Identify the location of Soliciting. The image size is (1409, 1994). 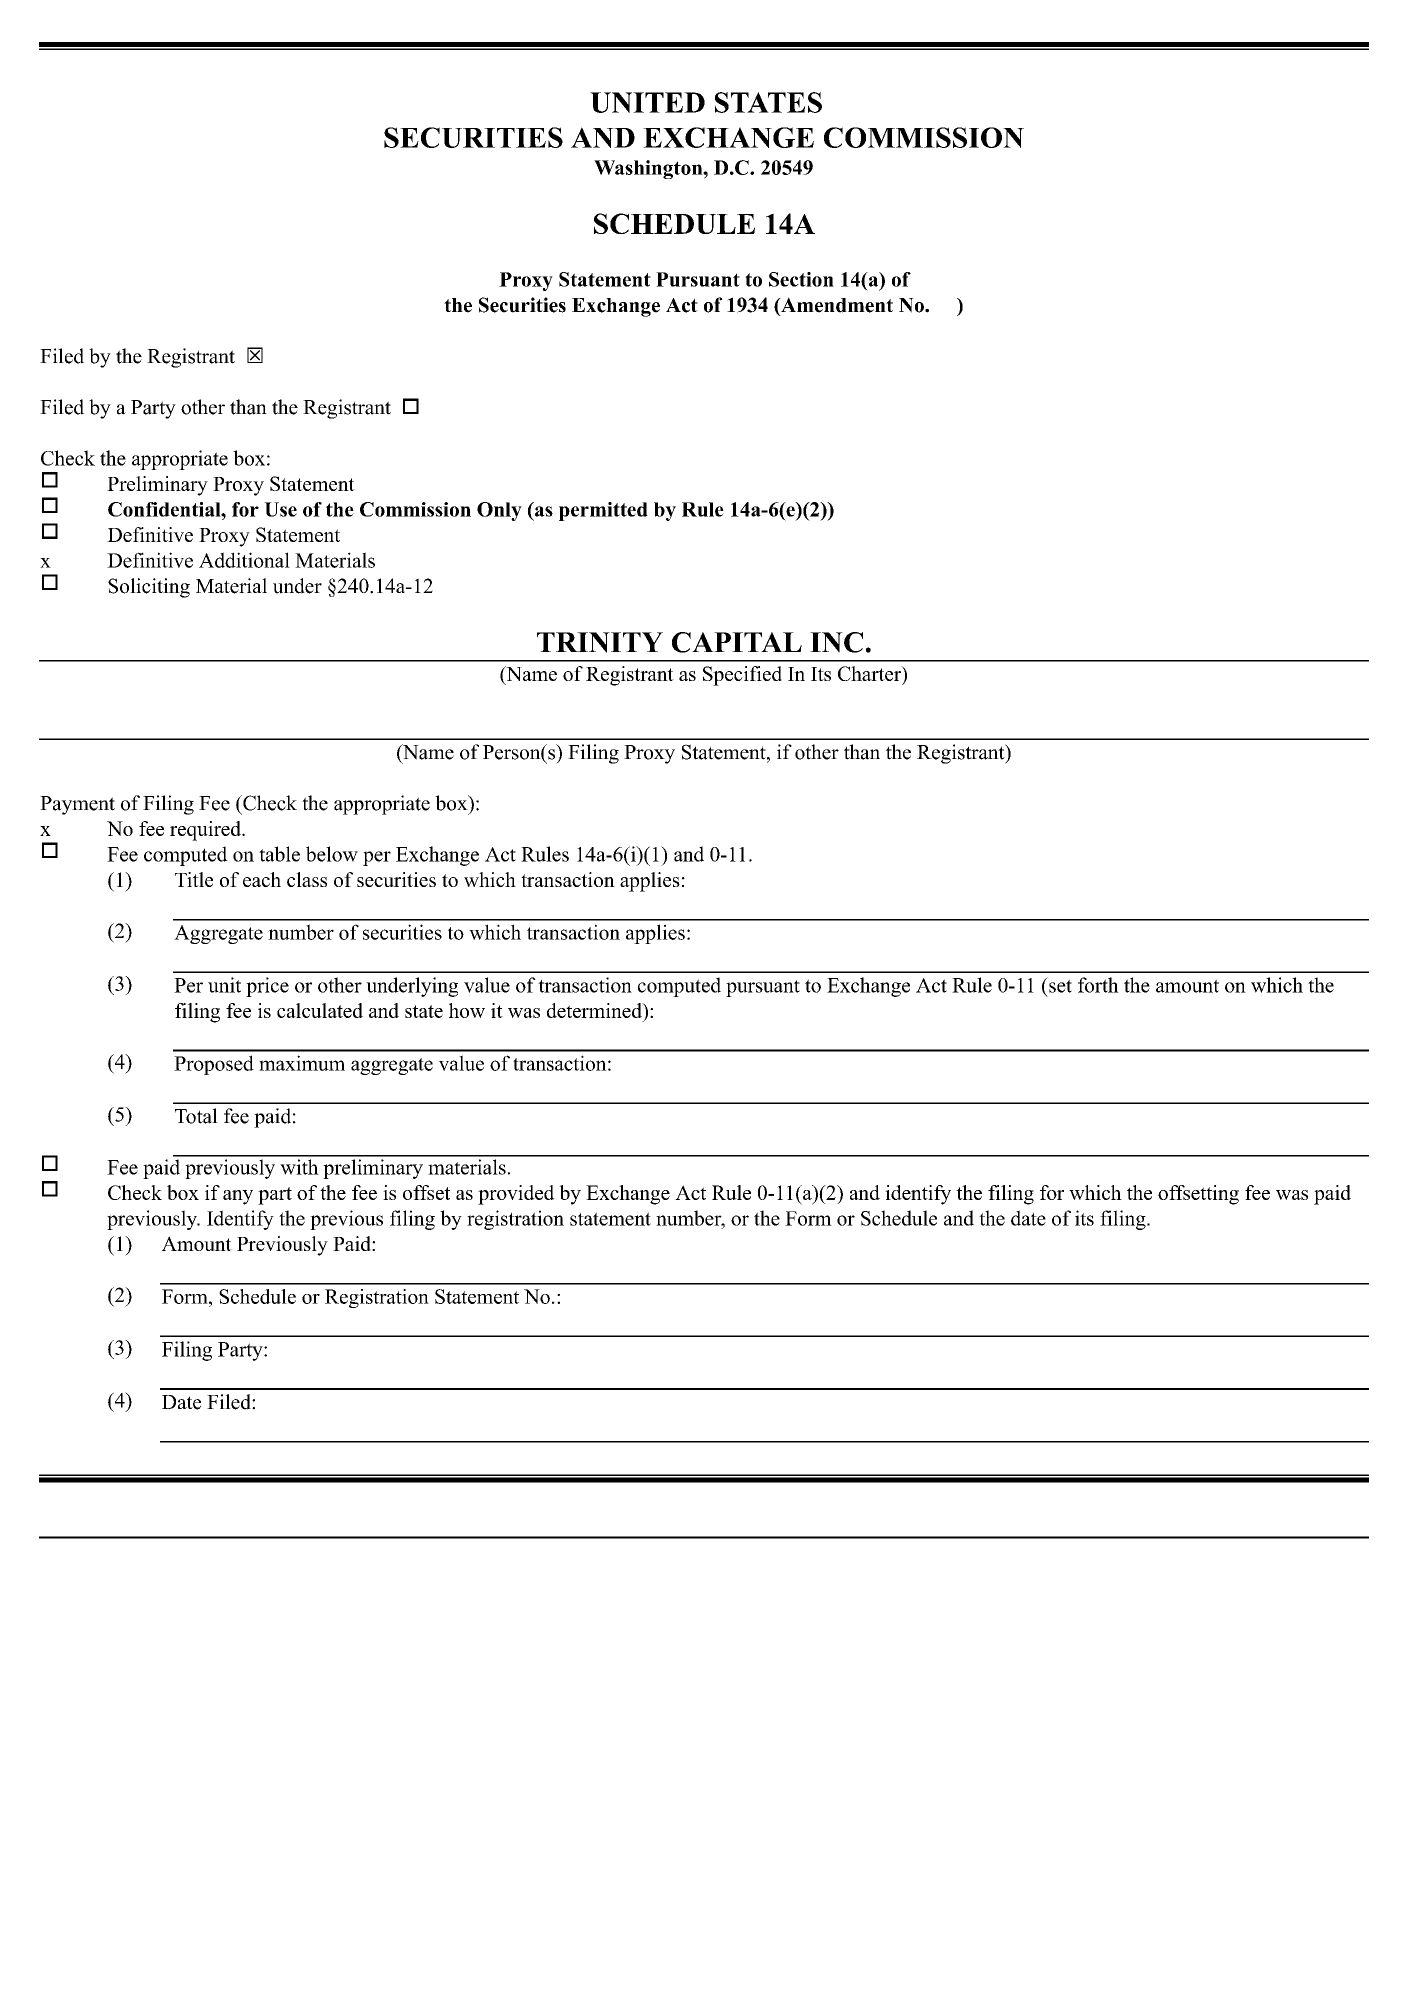
(149, 588).
